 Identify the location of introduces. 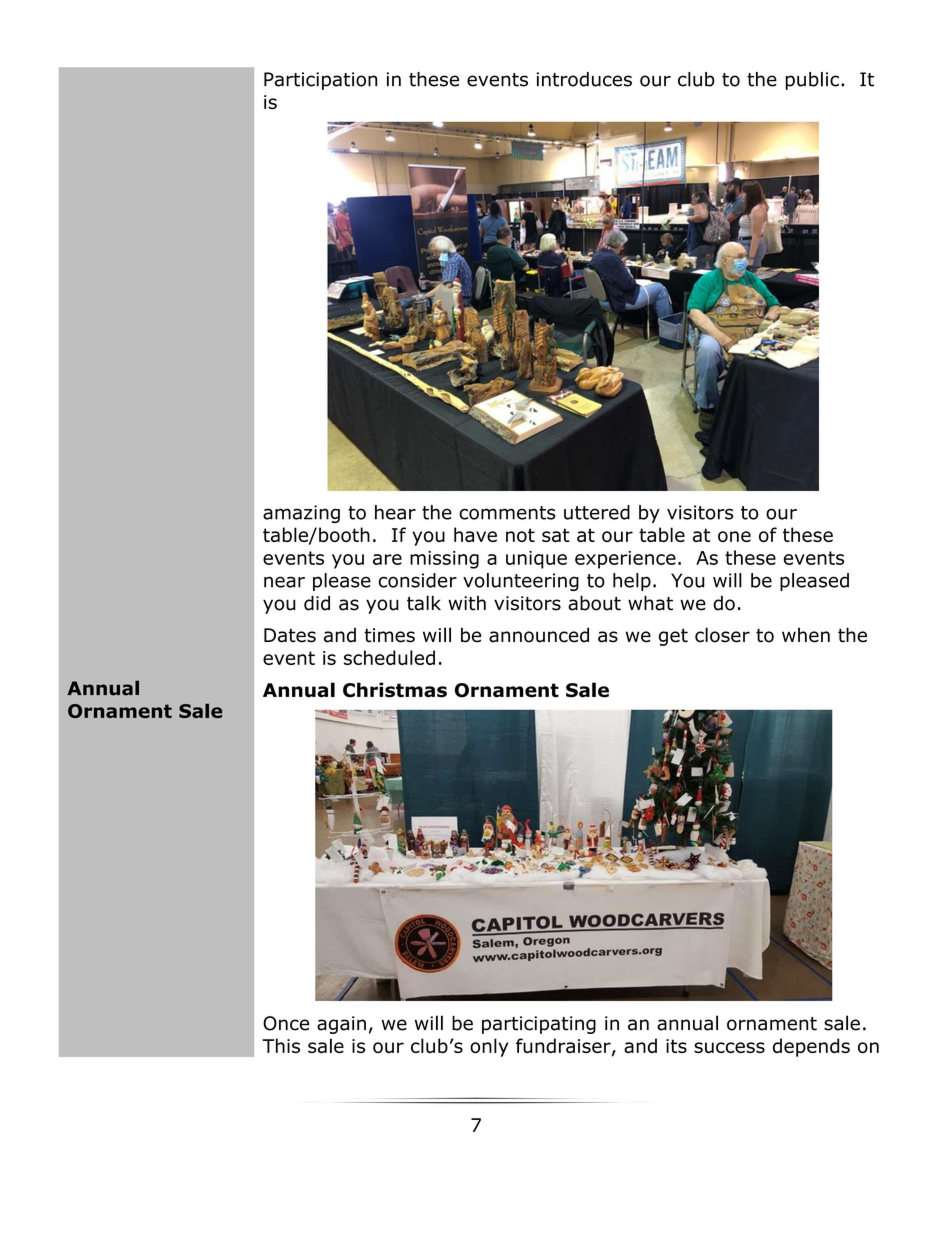
(584, 79).
